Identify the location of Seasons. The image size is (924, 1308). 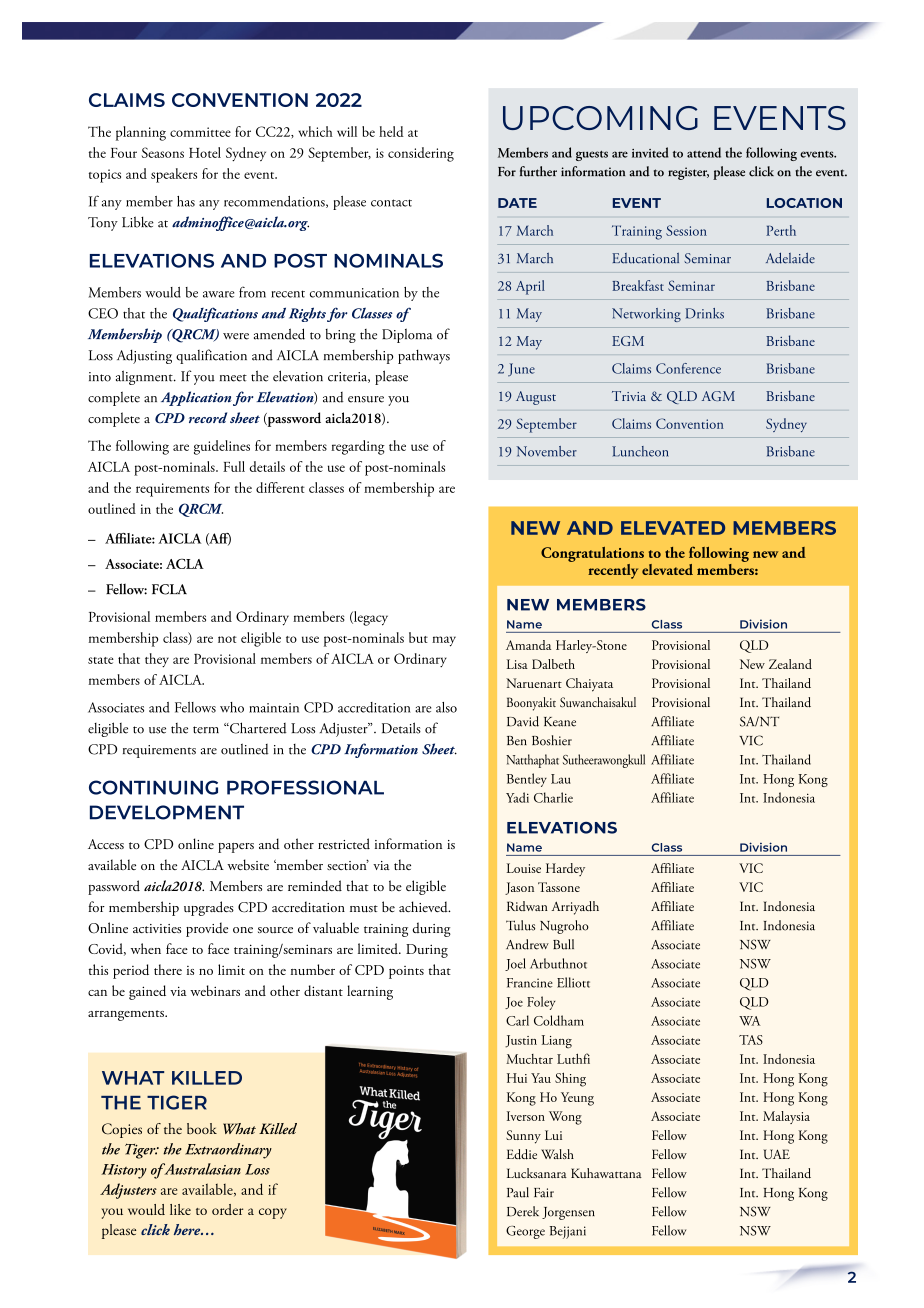
(163, 152).
